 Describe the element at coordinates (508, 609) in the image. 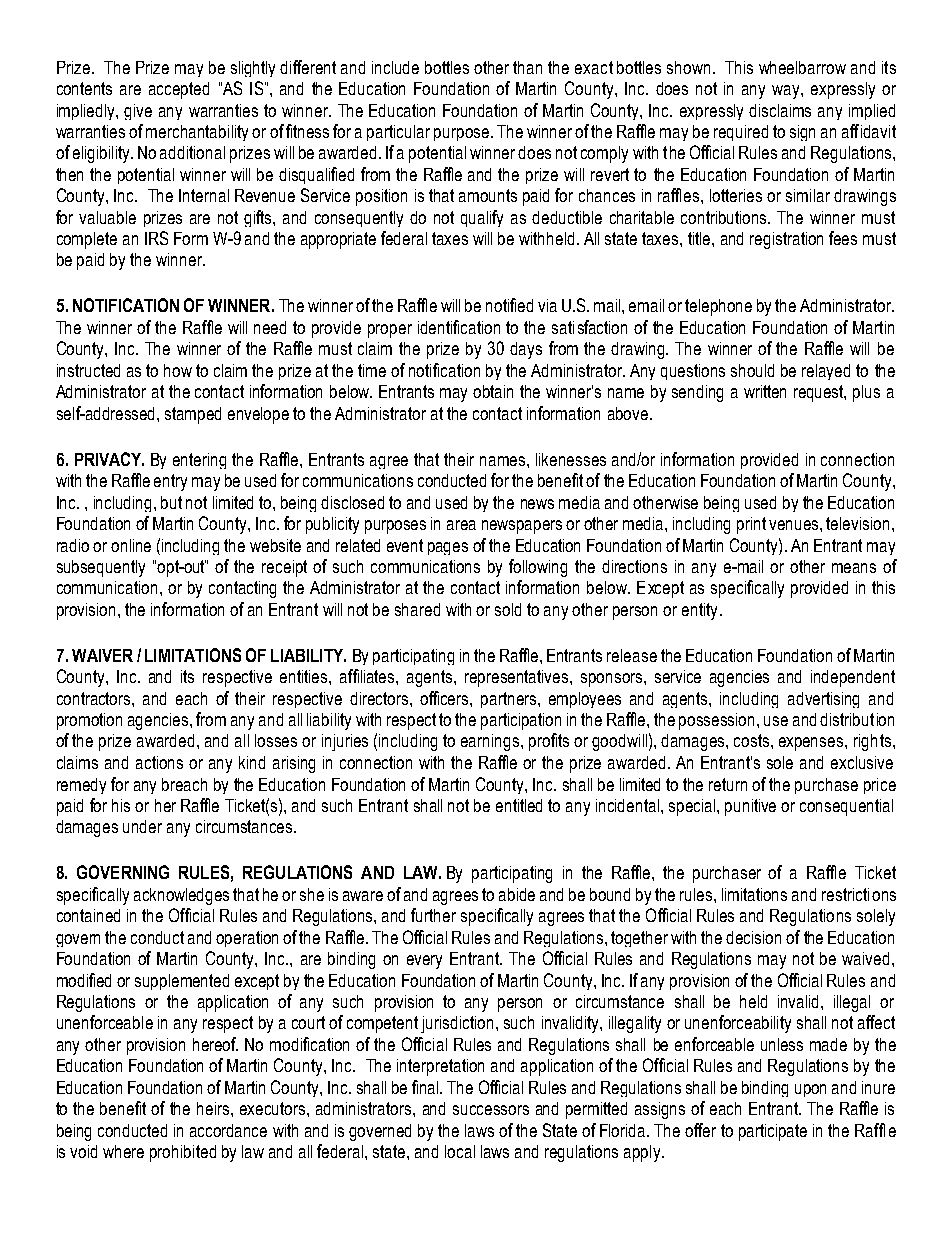

I see `sold` at that location.
